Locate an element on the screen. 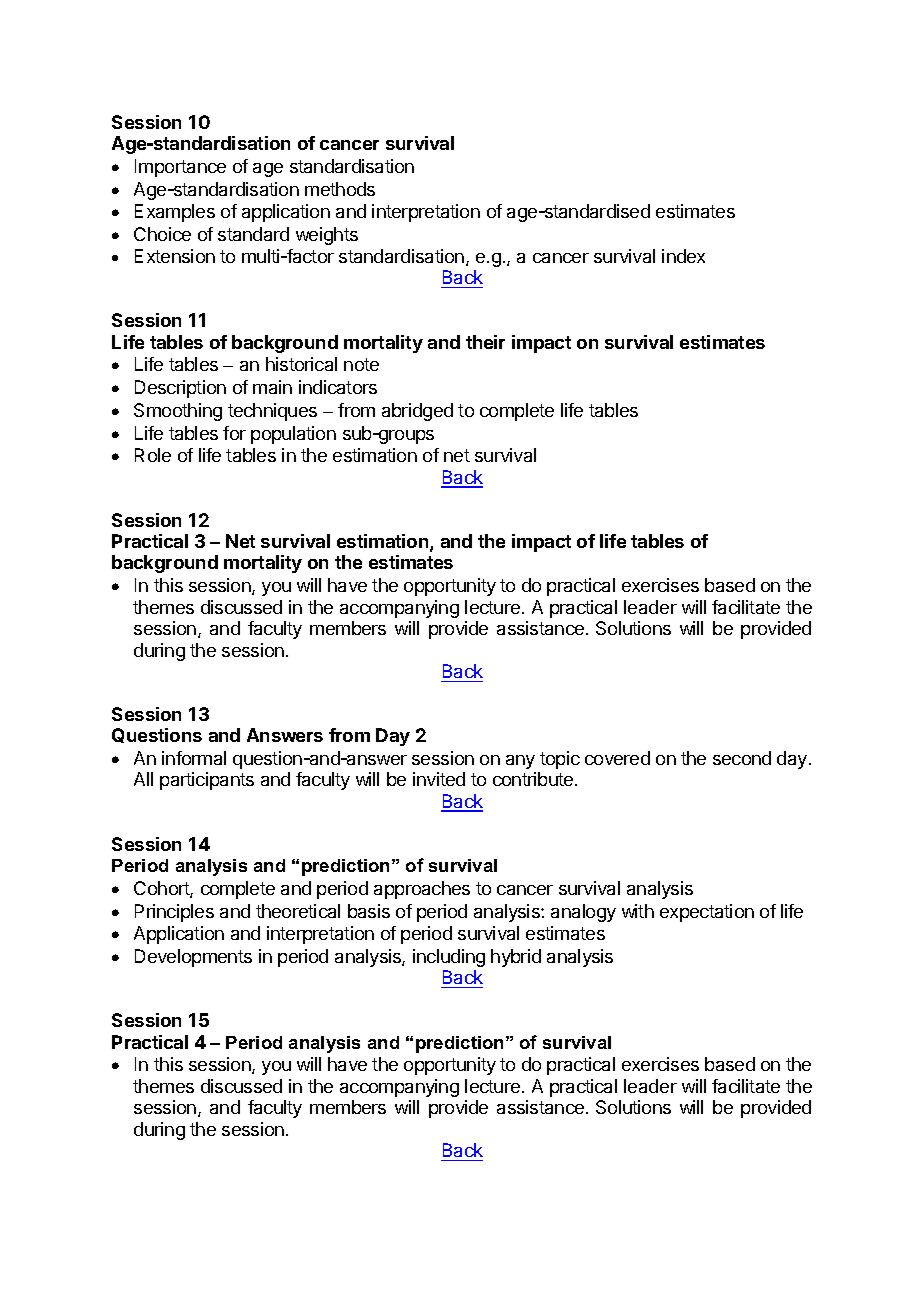  including is located at coordinates (449, 958).
